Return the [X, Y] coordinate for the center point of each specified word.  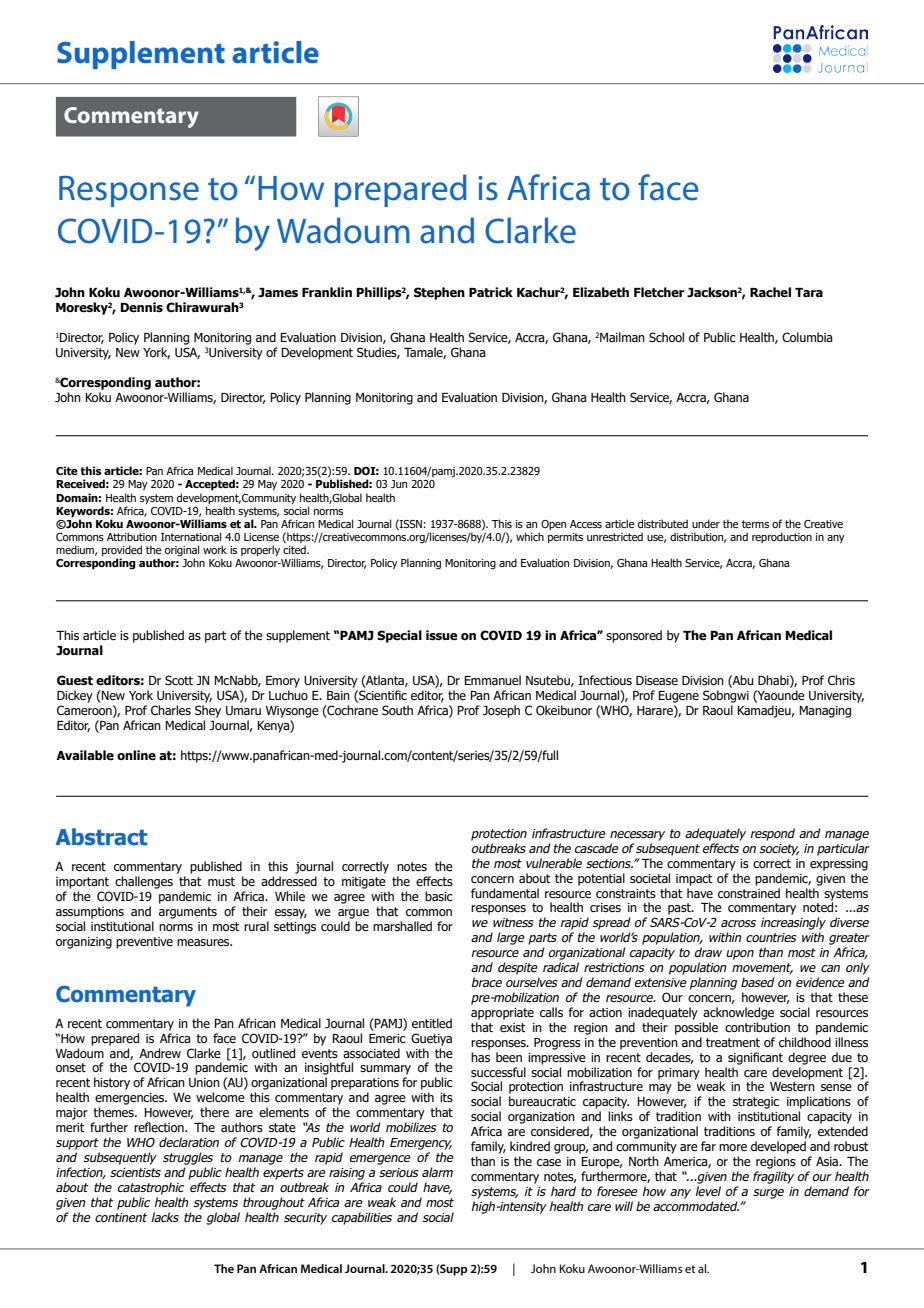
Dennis [142, 307]
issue [442, 635]
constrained [749, 893]
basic [439, 896]
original [182, 551]
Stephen [439, 293]
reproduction [782, 537]
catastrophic [151, 1188]
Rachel [770, 292]
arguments [188, 913]
